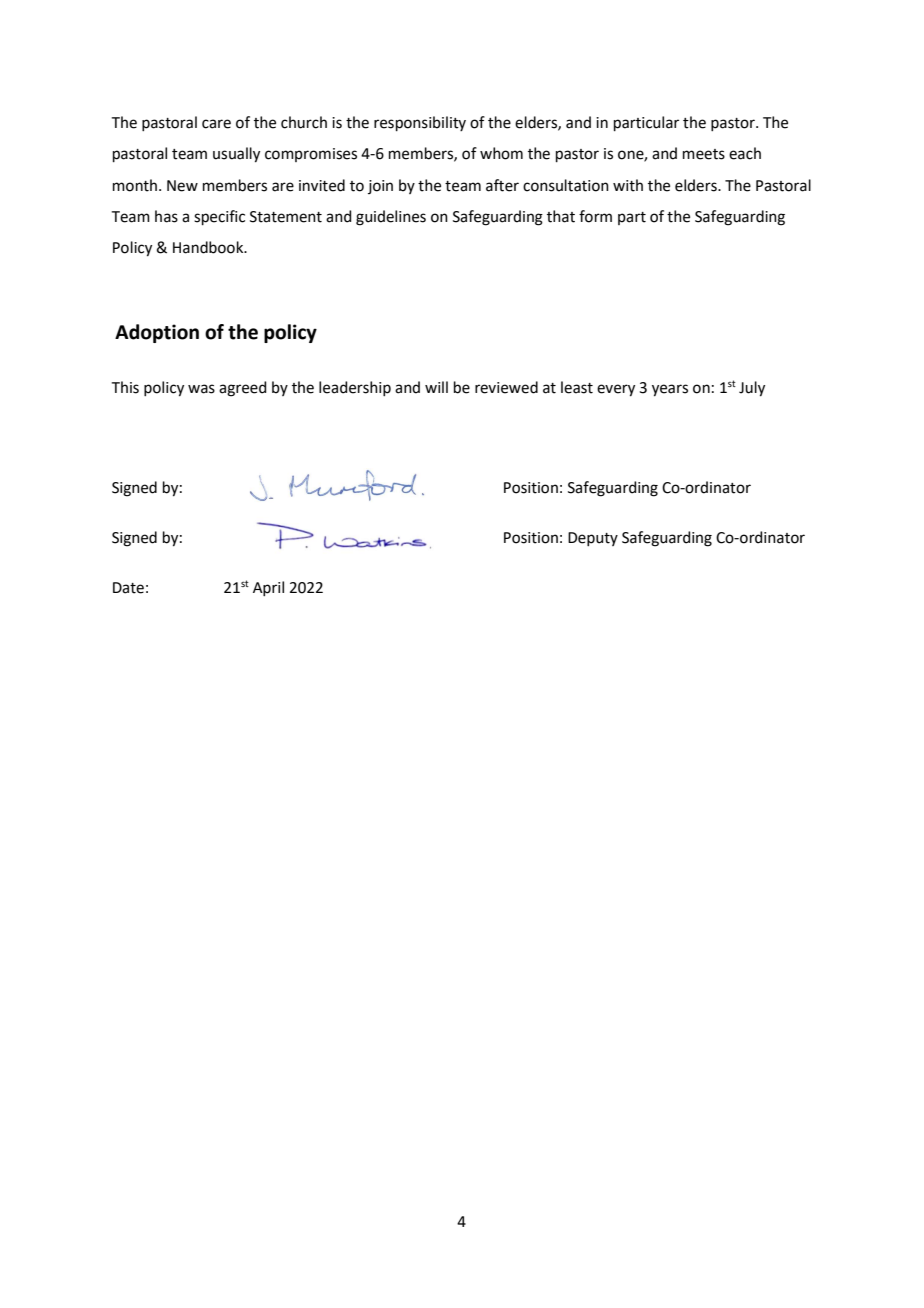  Describe the element at coordinates (670, 390) in the screenshot. I see `years` at that location.
